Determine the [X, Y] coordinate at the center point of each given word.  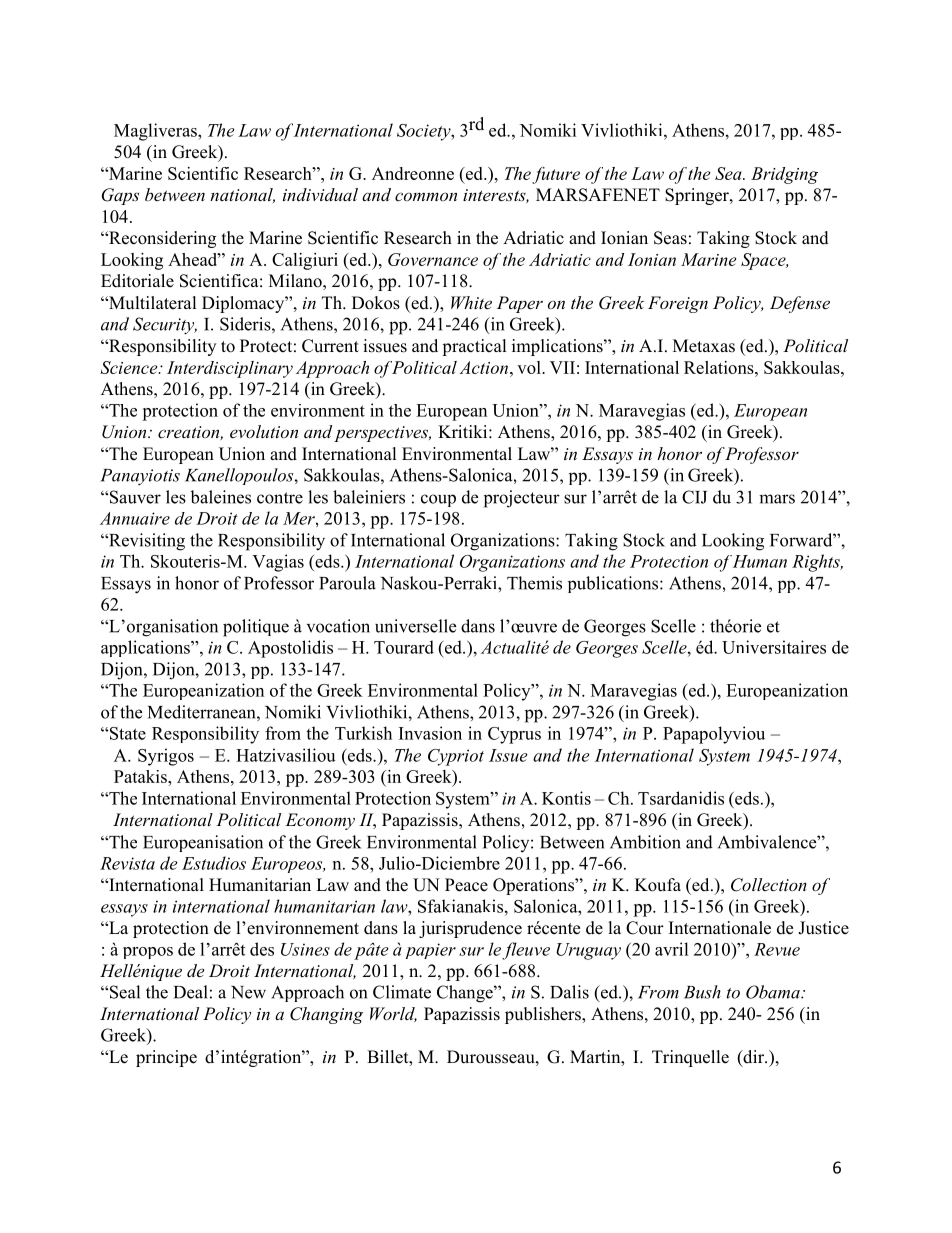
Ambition [645, 842]
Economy [320, 821]
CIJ [694, 497]
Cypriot [456, 757]
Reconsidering [161, 239]
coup [438, 500]
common [426, 196]
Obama [774, 992]
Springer [698, 196]
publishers [544, 1015]
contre [280, 498]
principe [166, 1058]
